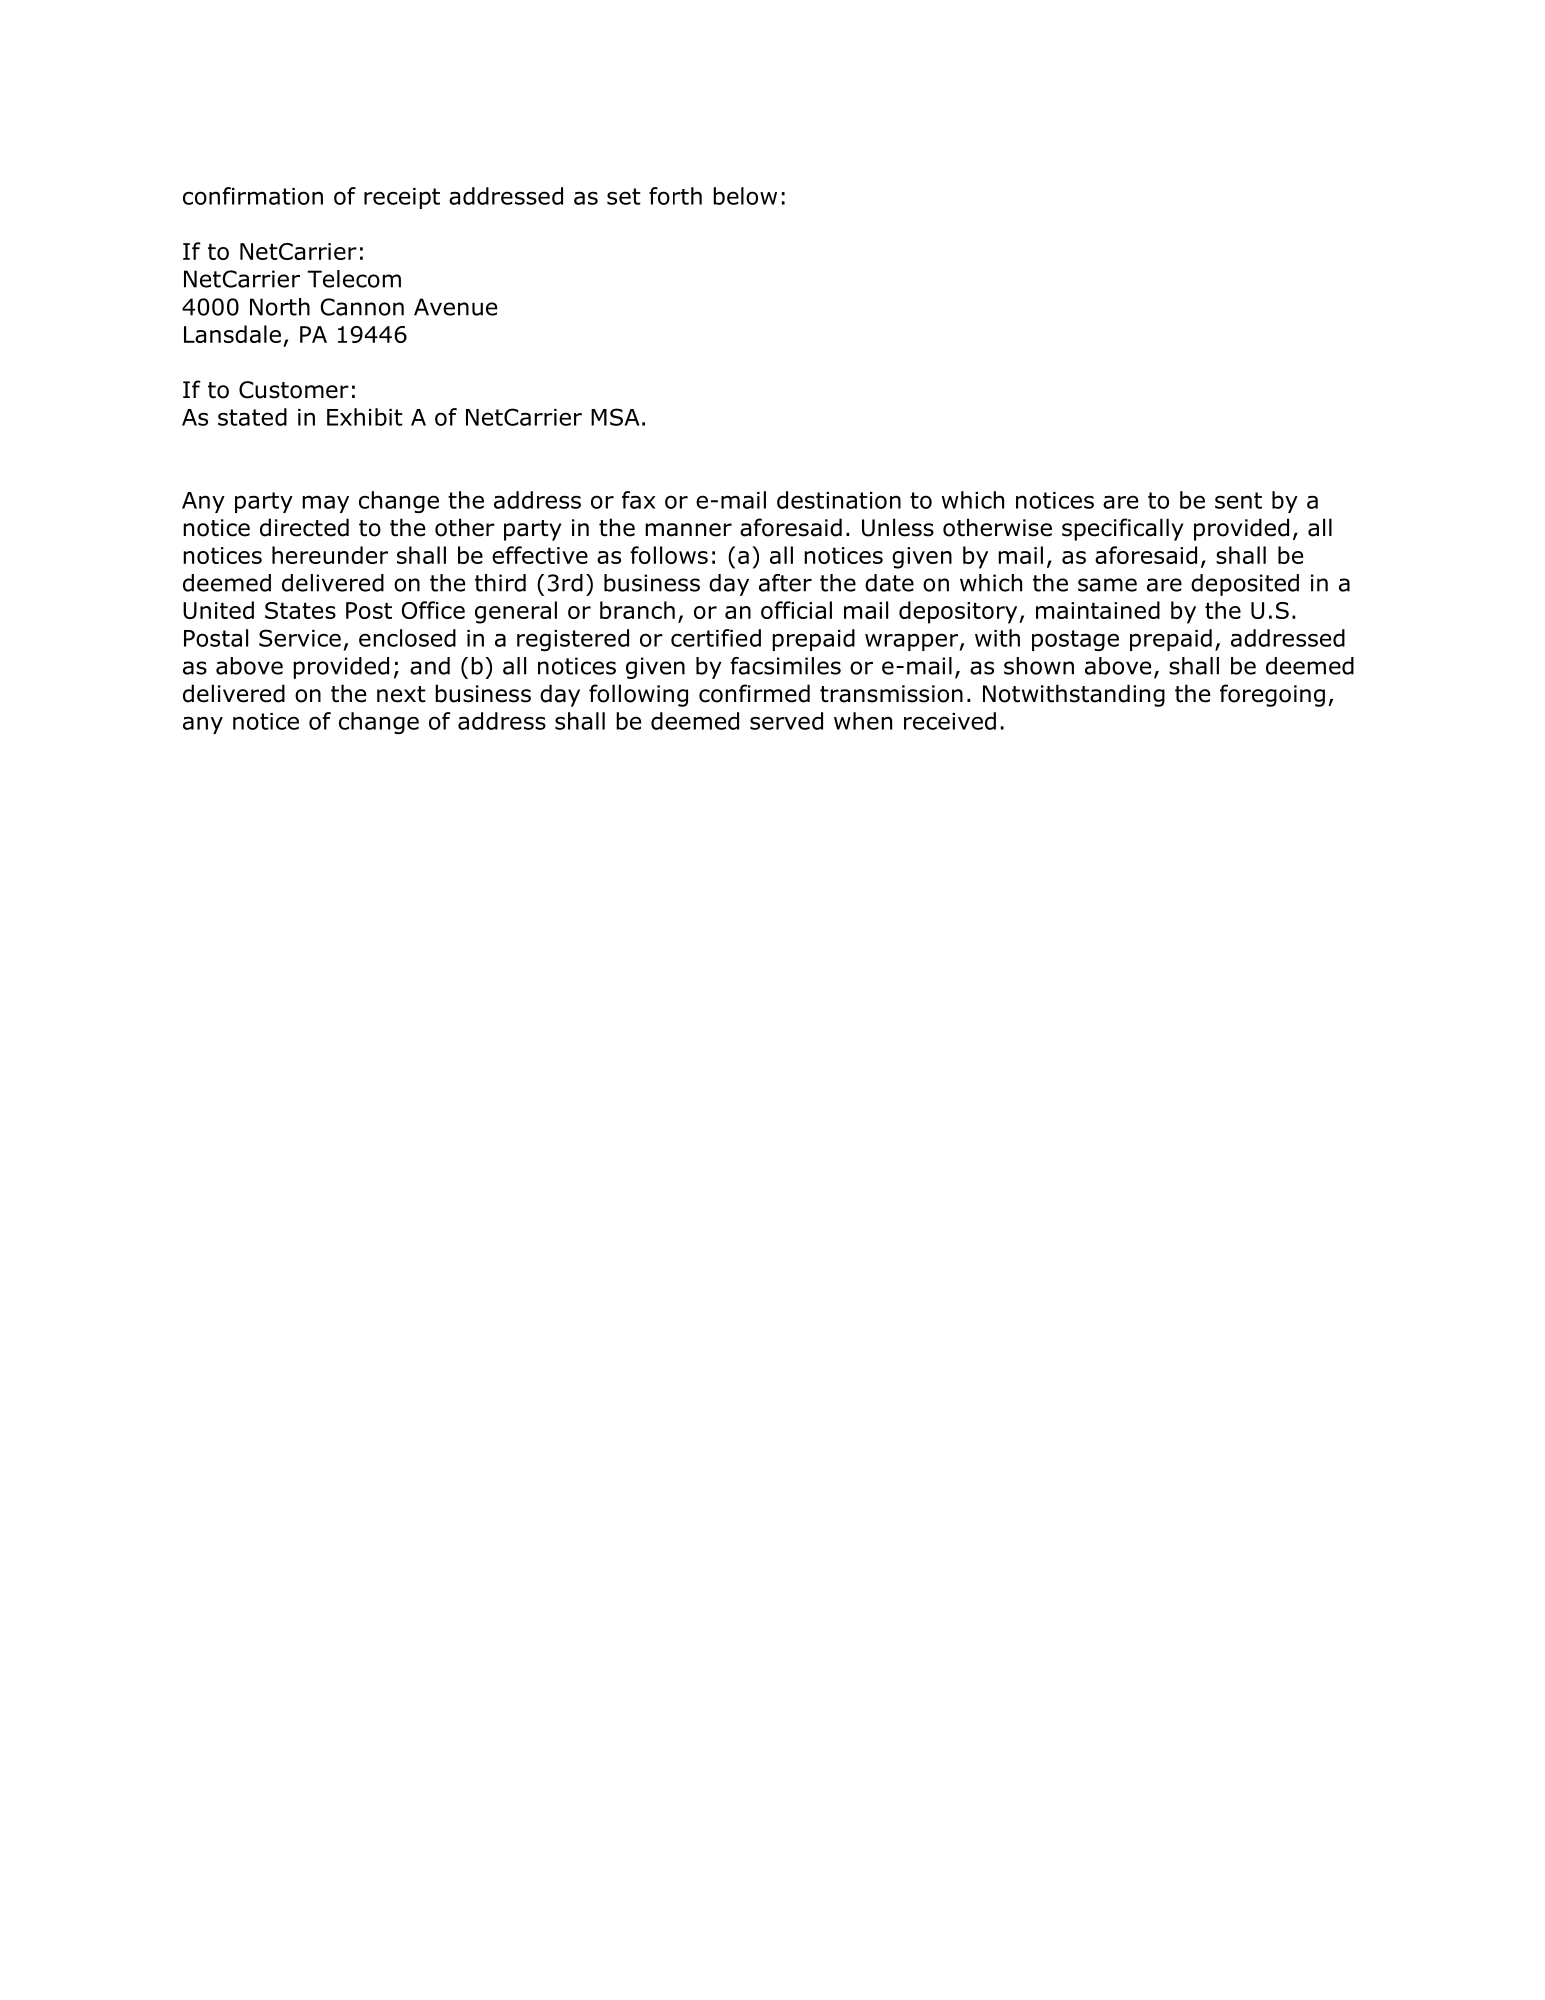 This screenshot has width=1545, height=2000. Describe the element at coordinates (402, 198) in the screenshot. I see `receipt` at that location.
